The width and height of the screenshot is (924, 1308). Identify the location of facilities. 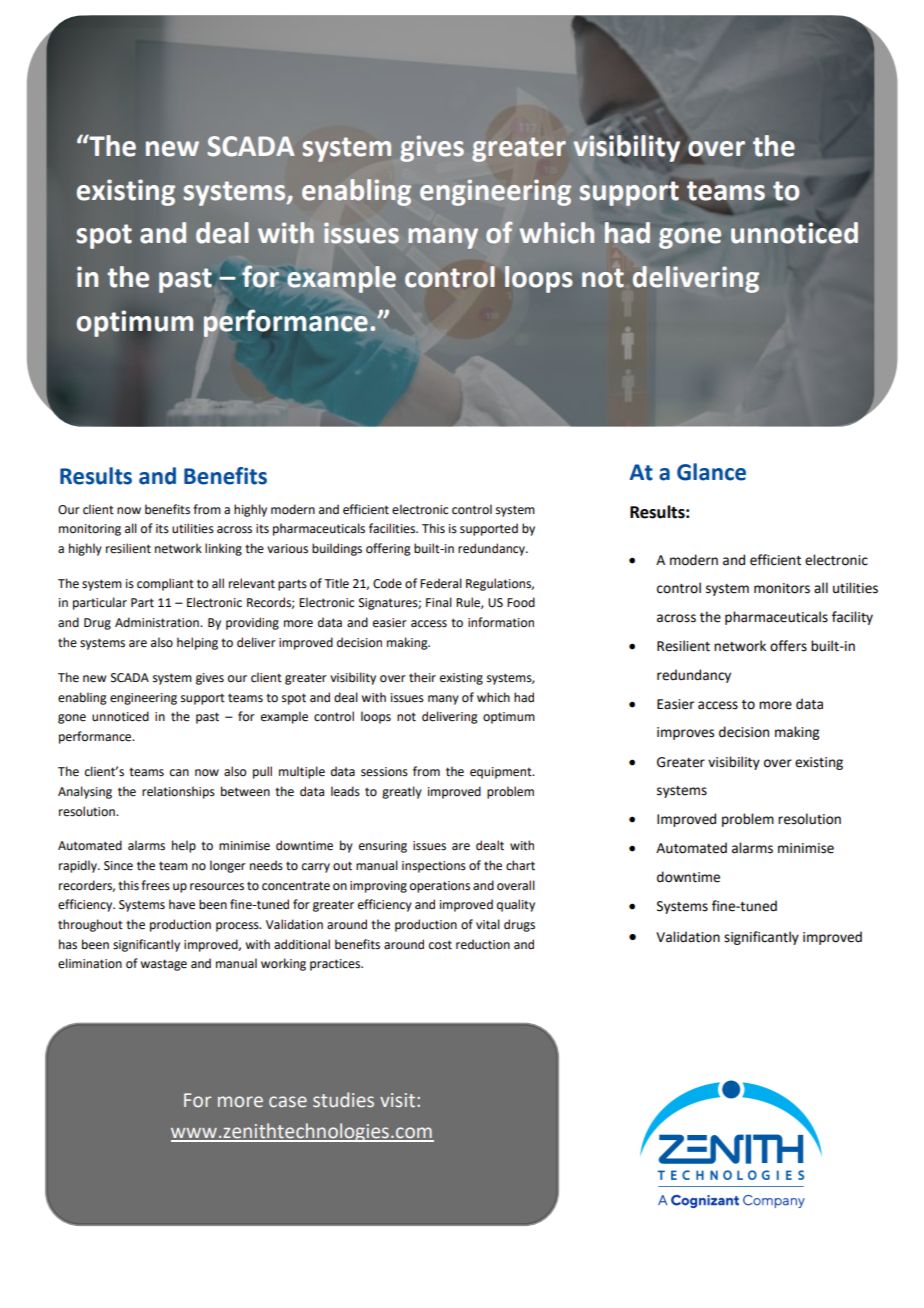
(393, 528).
